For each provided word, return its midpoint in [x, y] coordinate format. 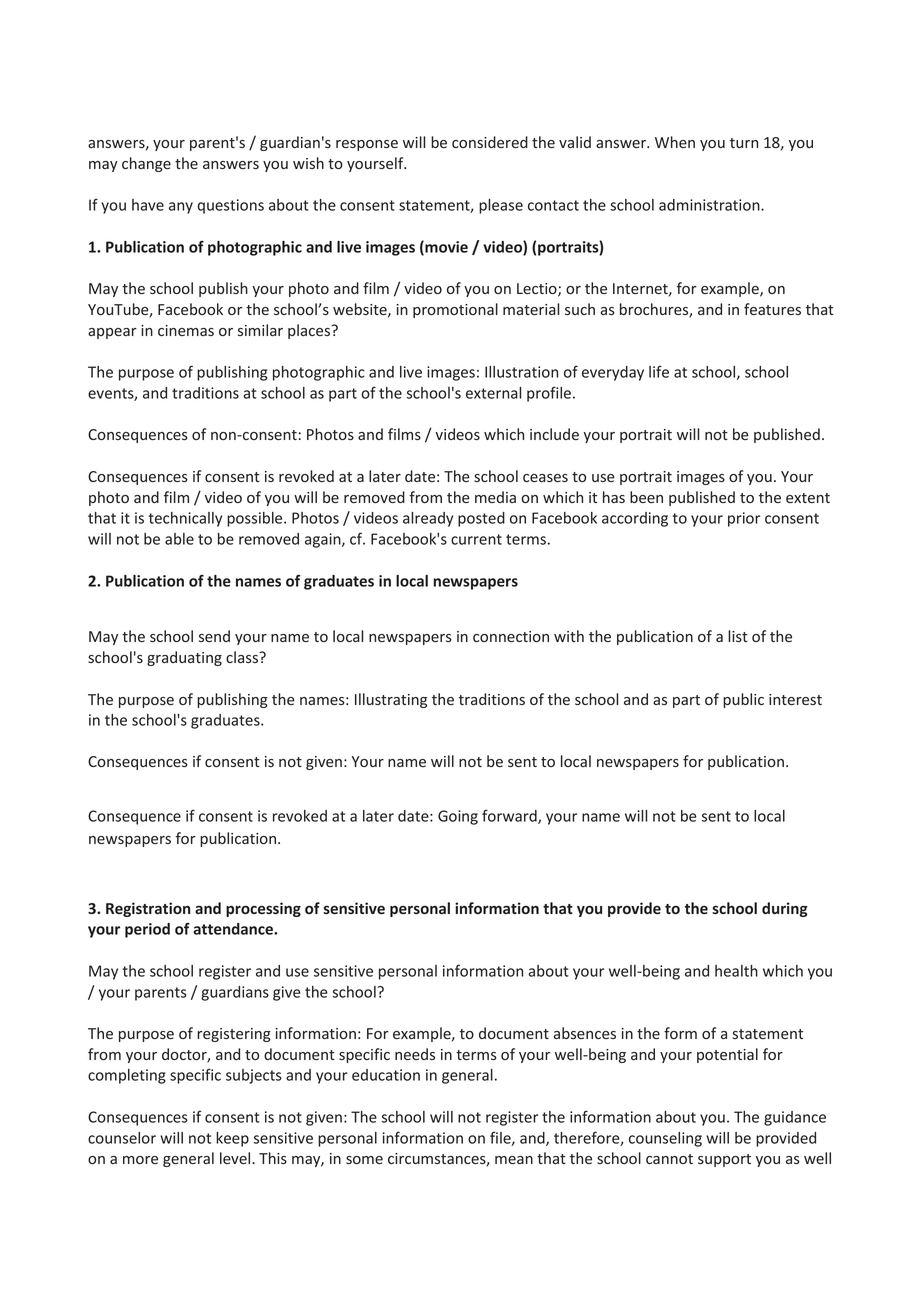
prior [744, 519]
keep [232, 1139]
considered [490, 142]
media [495, 497]
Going [458, 817]
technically [185, 519]
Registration [148, 909]
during [785, 909]
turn [744, 143]
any [181, 208]
